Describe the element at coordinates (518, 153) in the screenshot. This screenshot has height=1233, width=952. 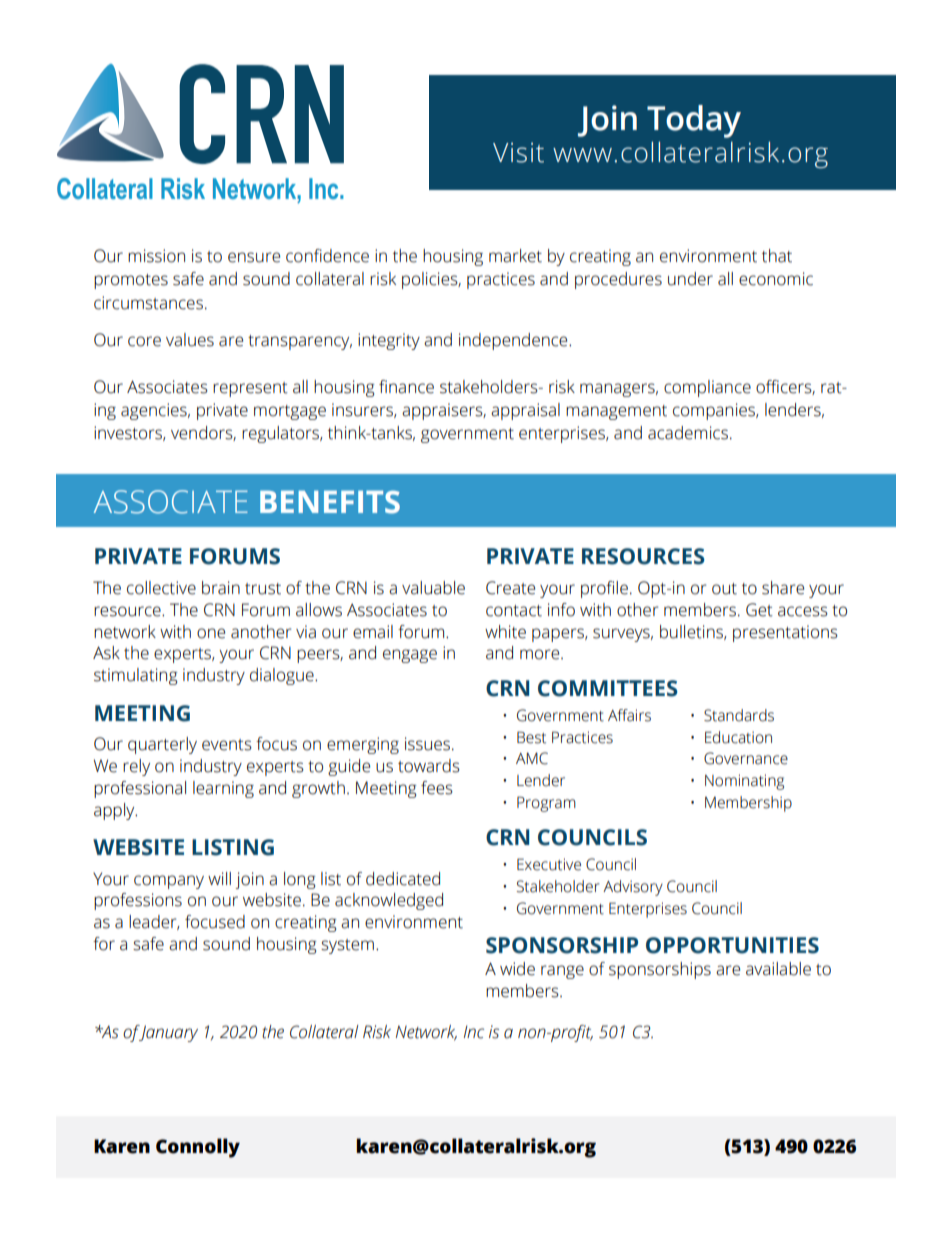
I see `Visit` at that location.
